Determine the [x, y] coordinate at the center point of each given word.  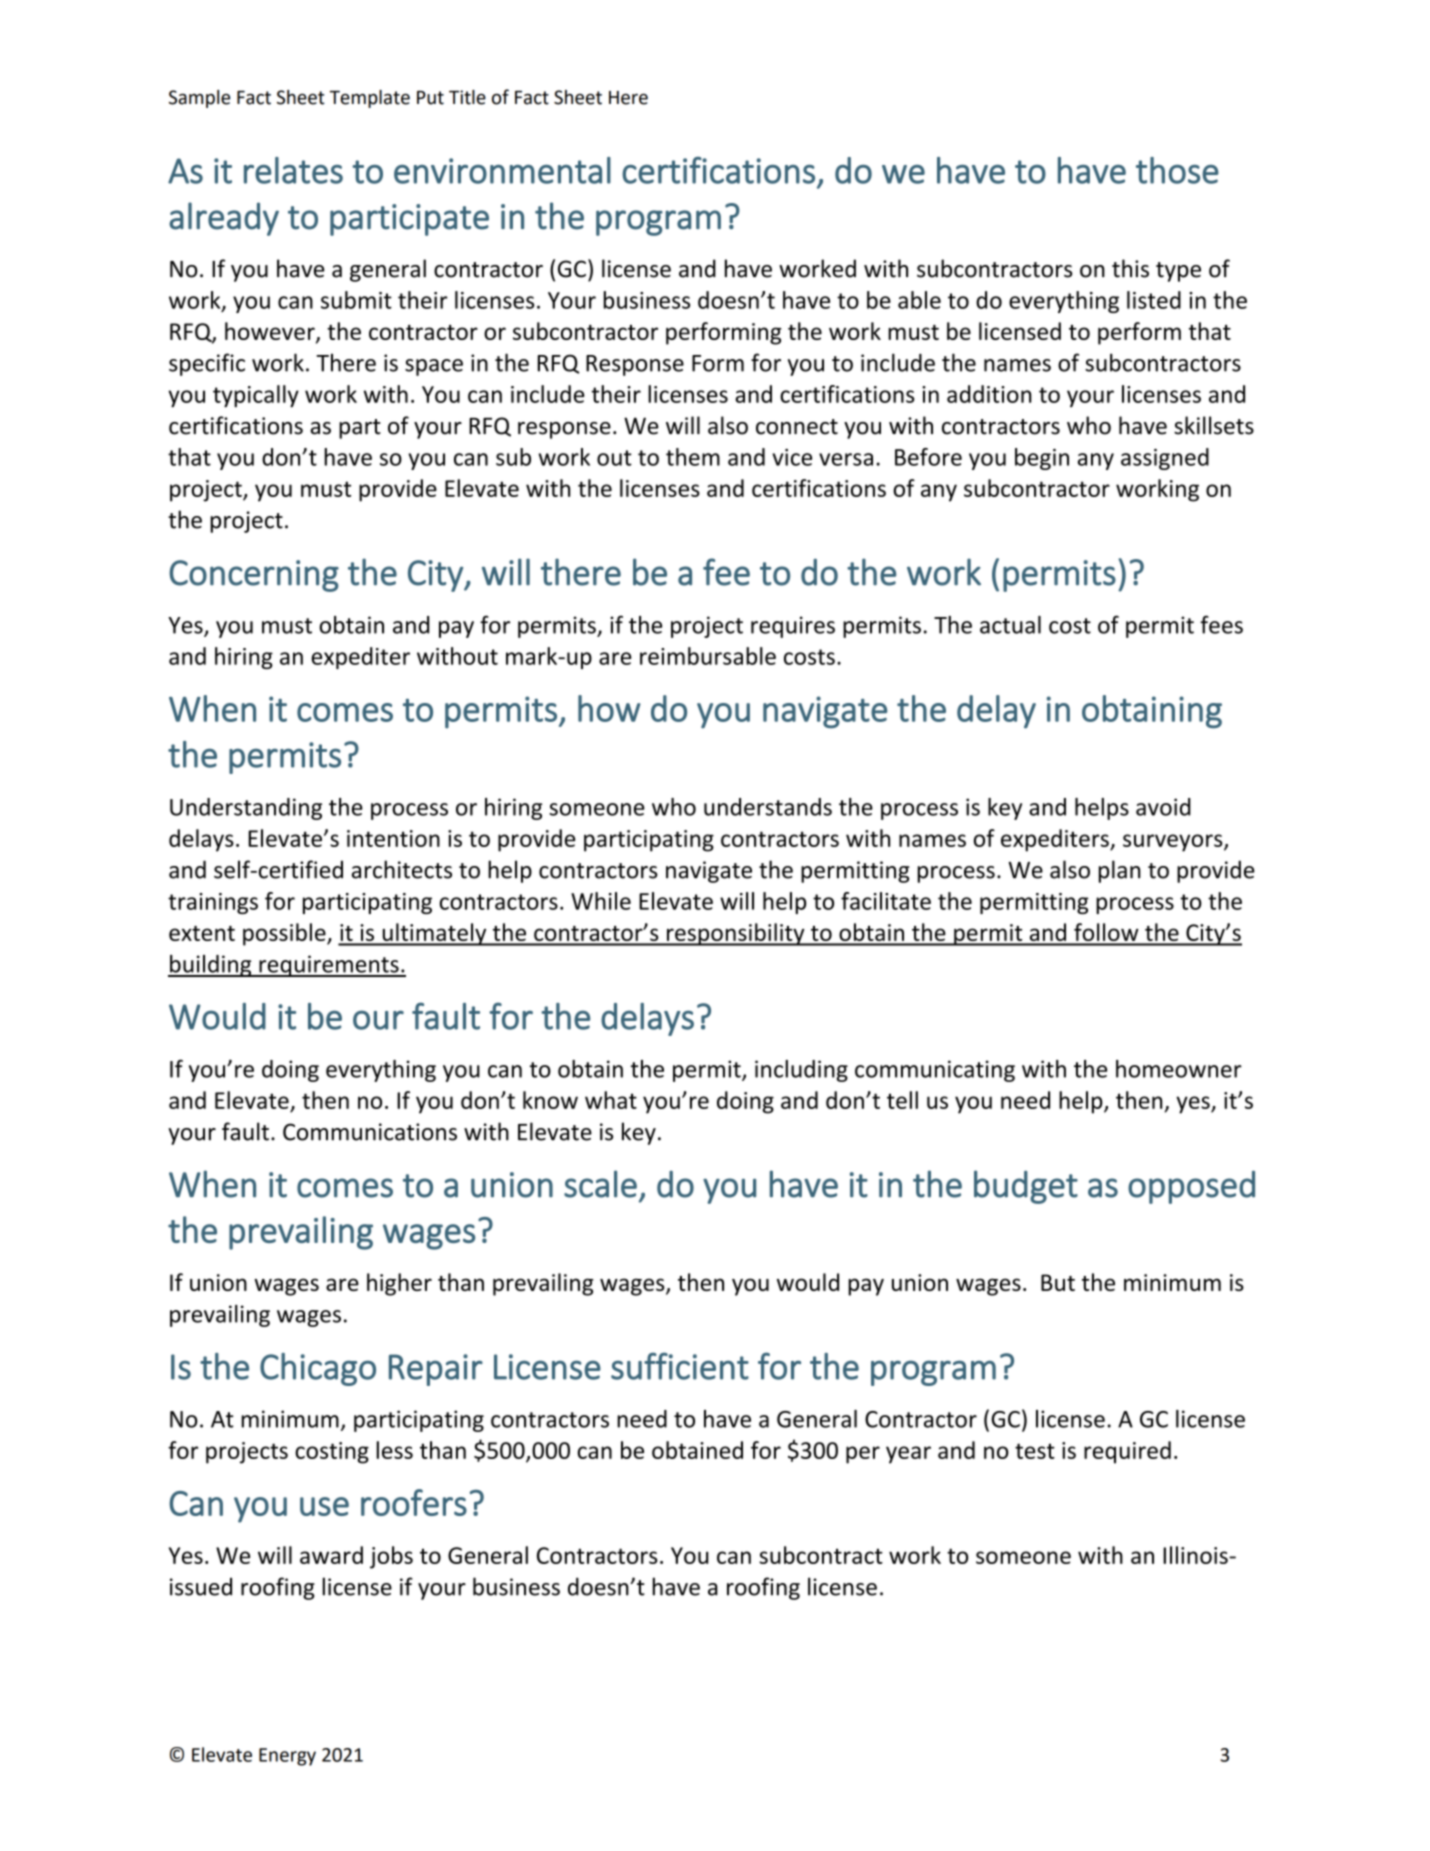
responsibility [736, 934]
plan [1120, 871]
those [1177, 170]
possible [285, 934]
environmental [502, 170]
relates [293, 170]
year [908, 1455]
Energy [287, 1757]
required [1127, 1452]
